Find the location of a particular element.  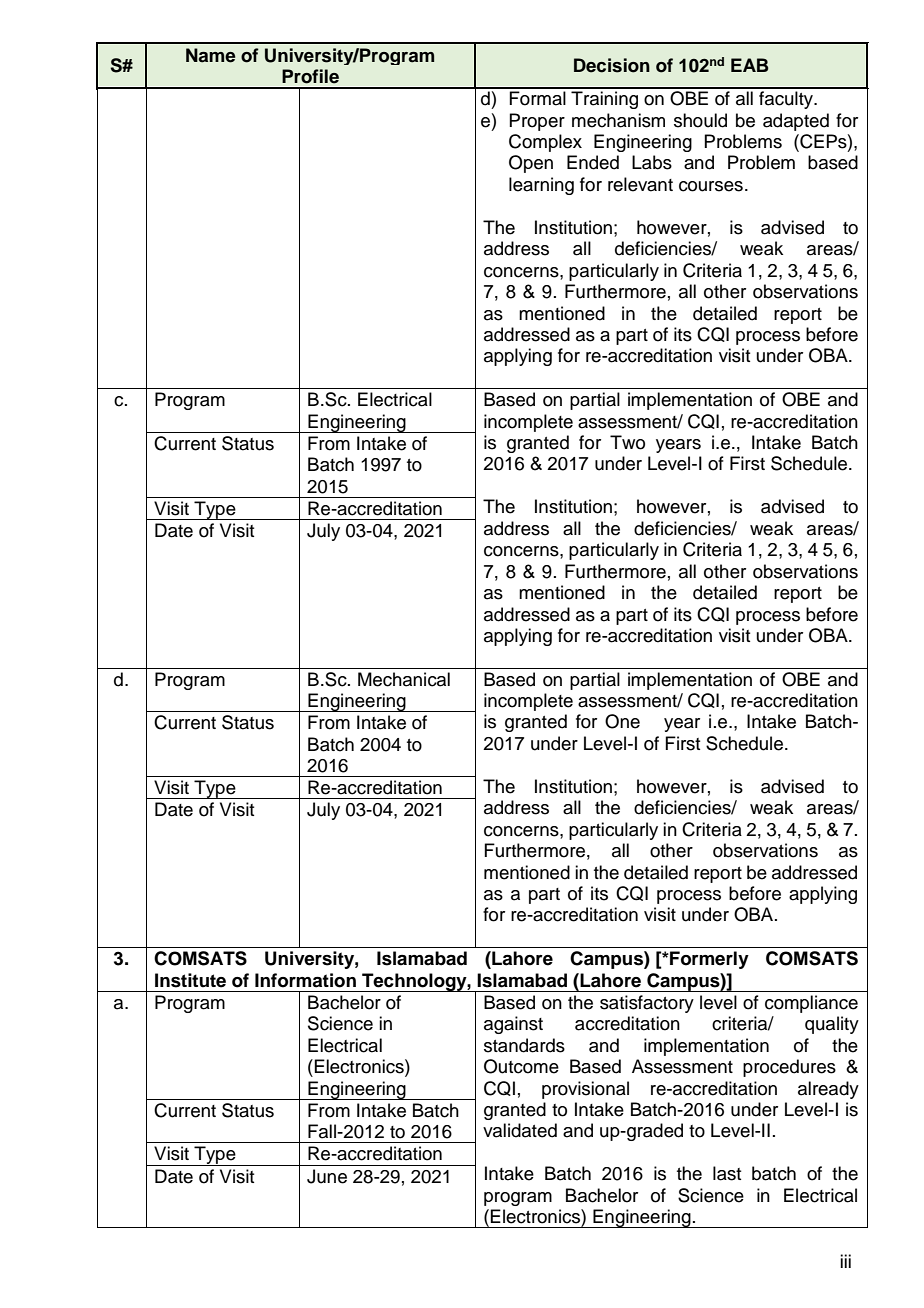

adapted is located at coordinates (796, 122).
